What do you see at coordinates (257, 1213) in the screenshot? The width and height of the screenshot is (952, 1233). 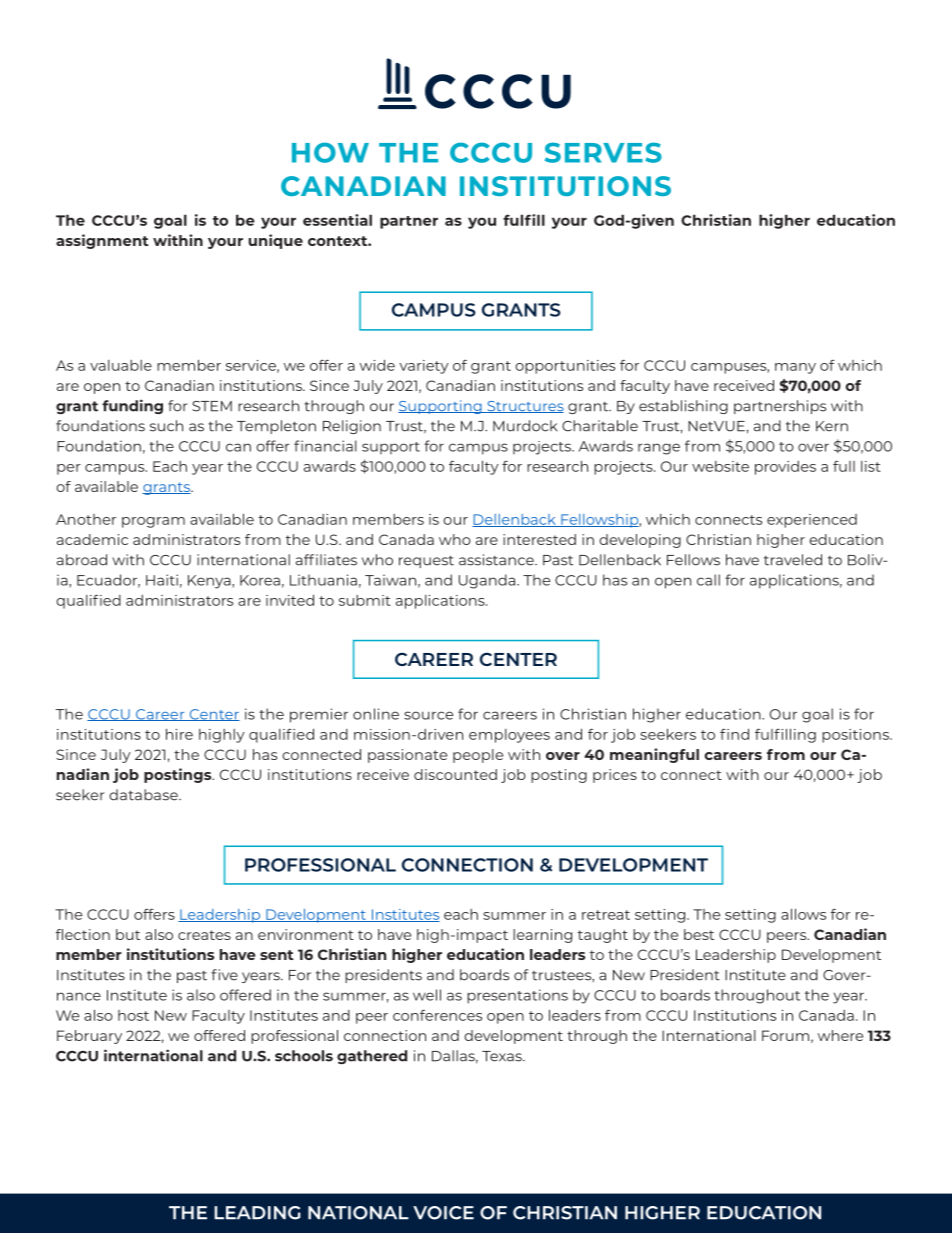 I see `LEADING` at bounding box center [257, 1213].
